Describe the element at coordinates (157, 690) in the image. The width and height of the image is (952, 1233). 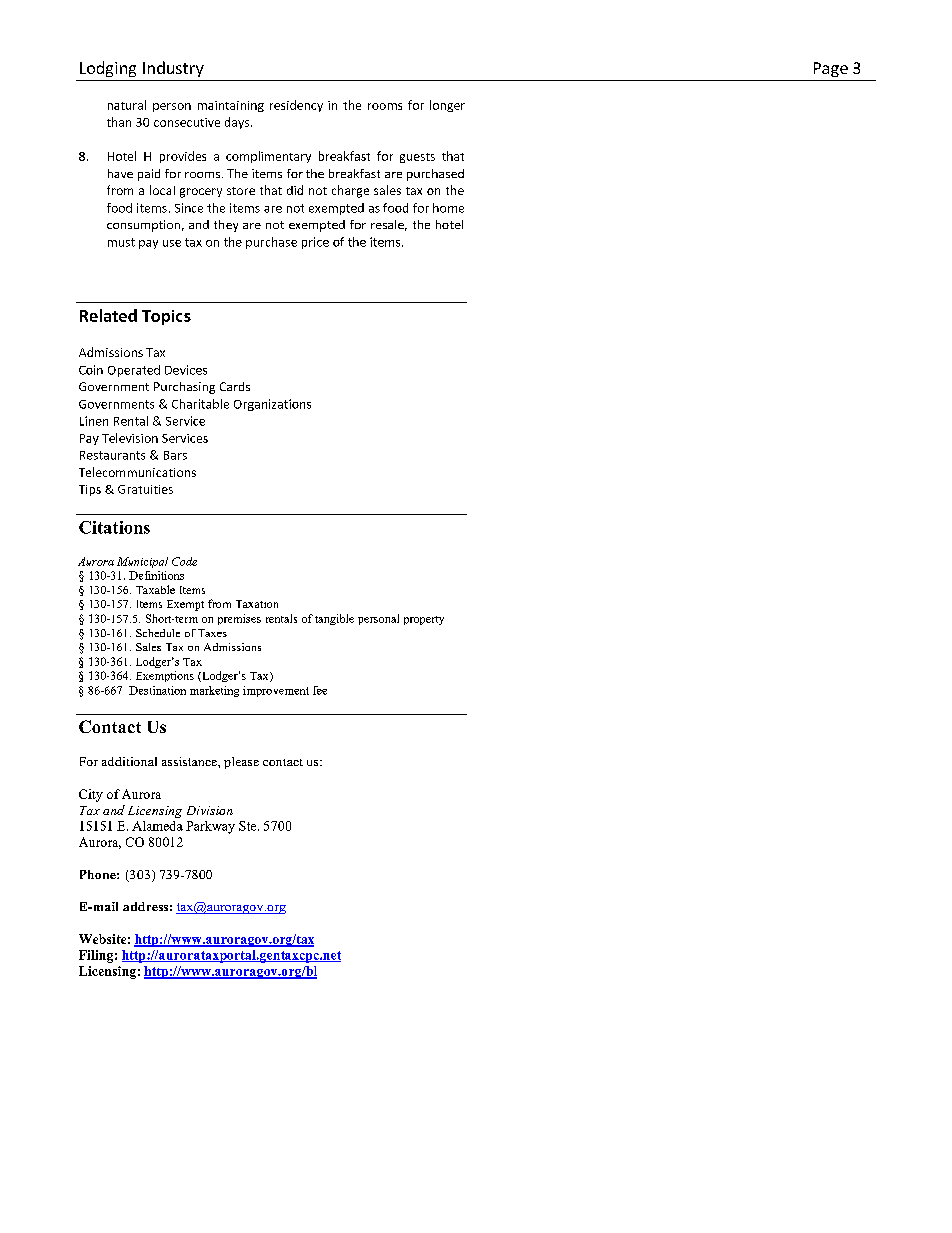
I see `Destination` at that location.
